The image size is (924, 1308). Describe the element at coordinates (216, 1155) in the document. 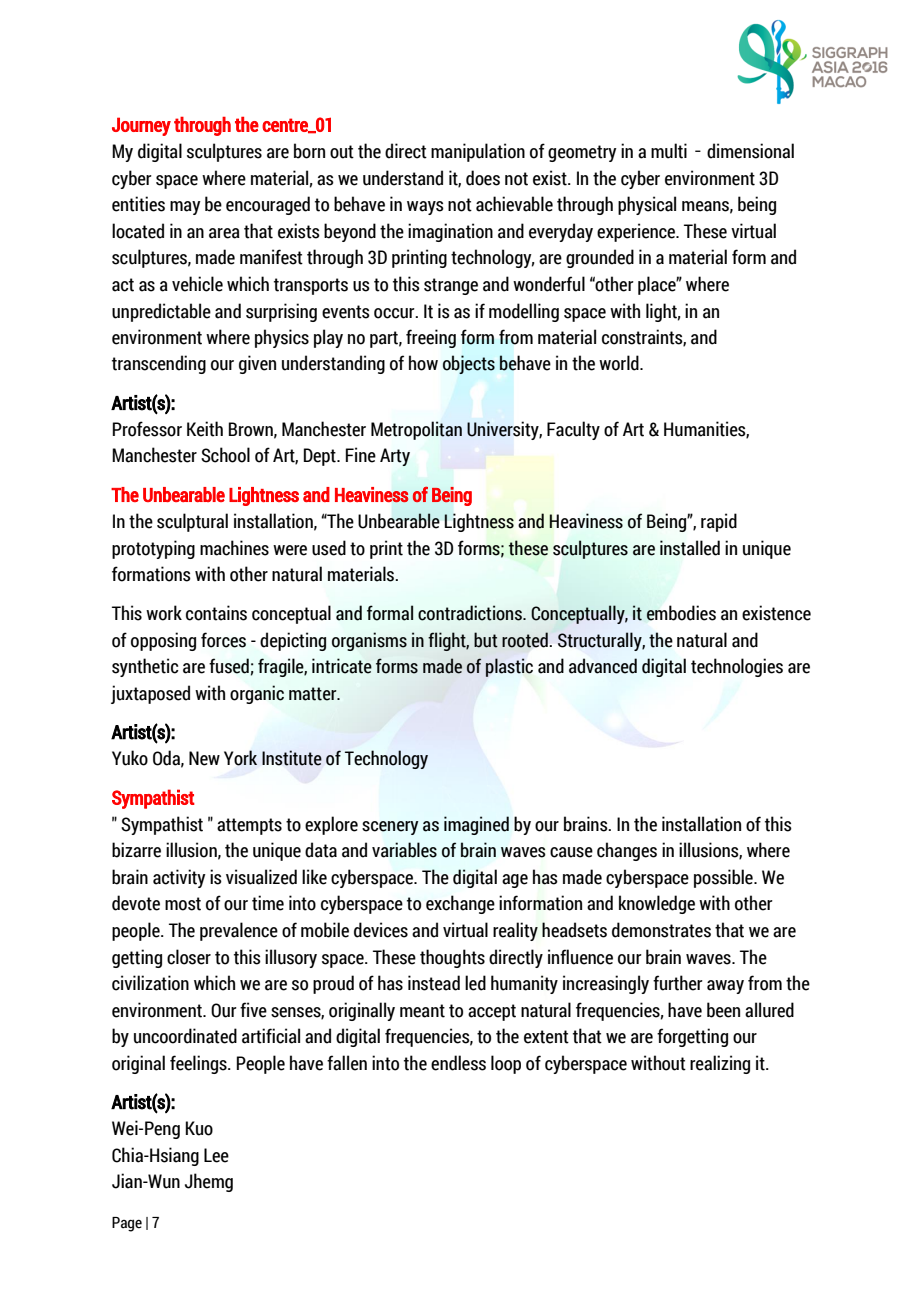

I see `Lee` at that location.
